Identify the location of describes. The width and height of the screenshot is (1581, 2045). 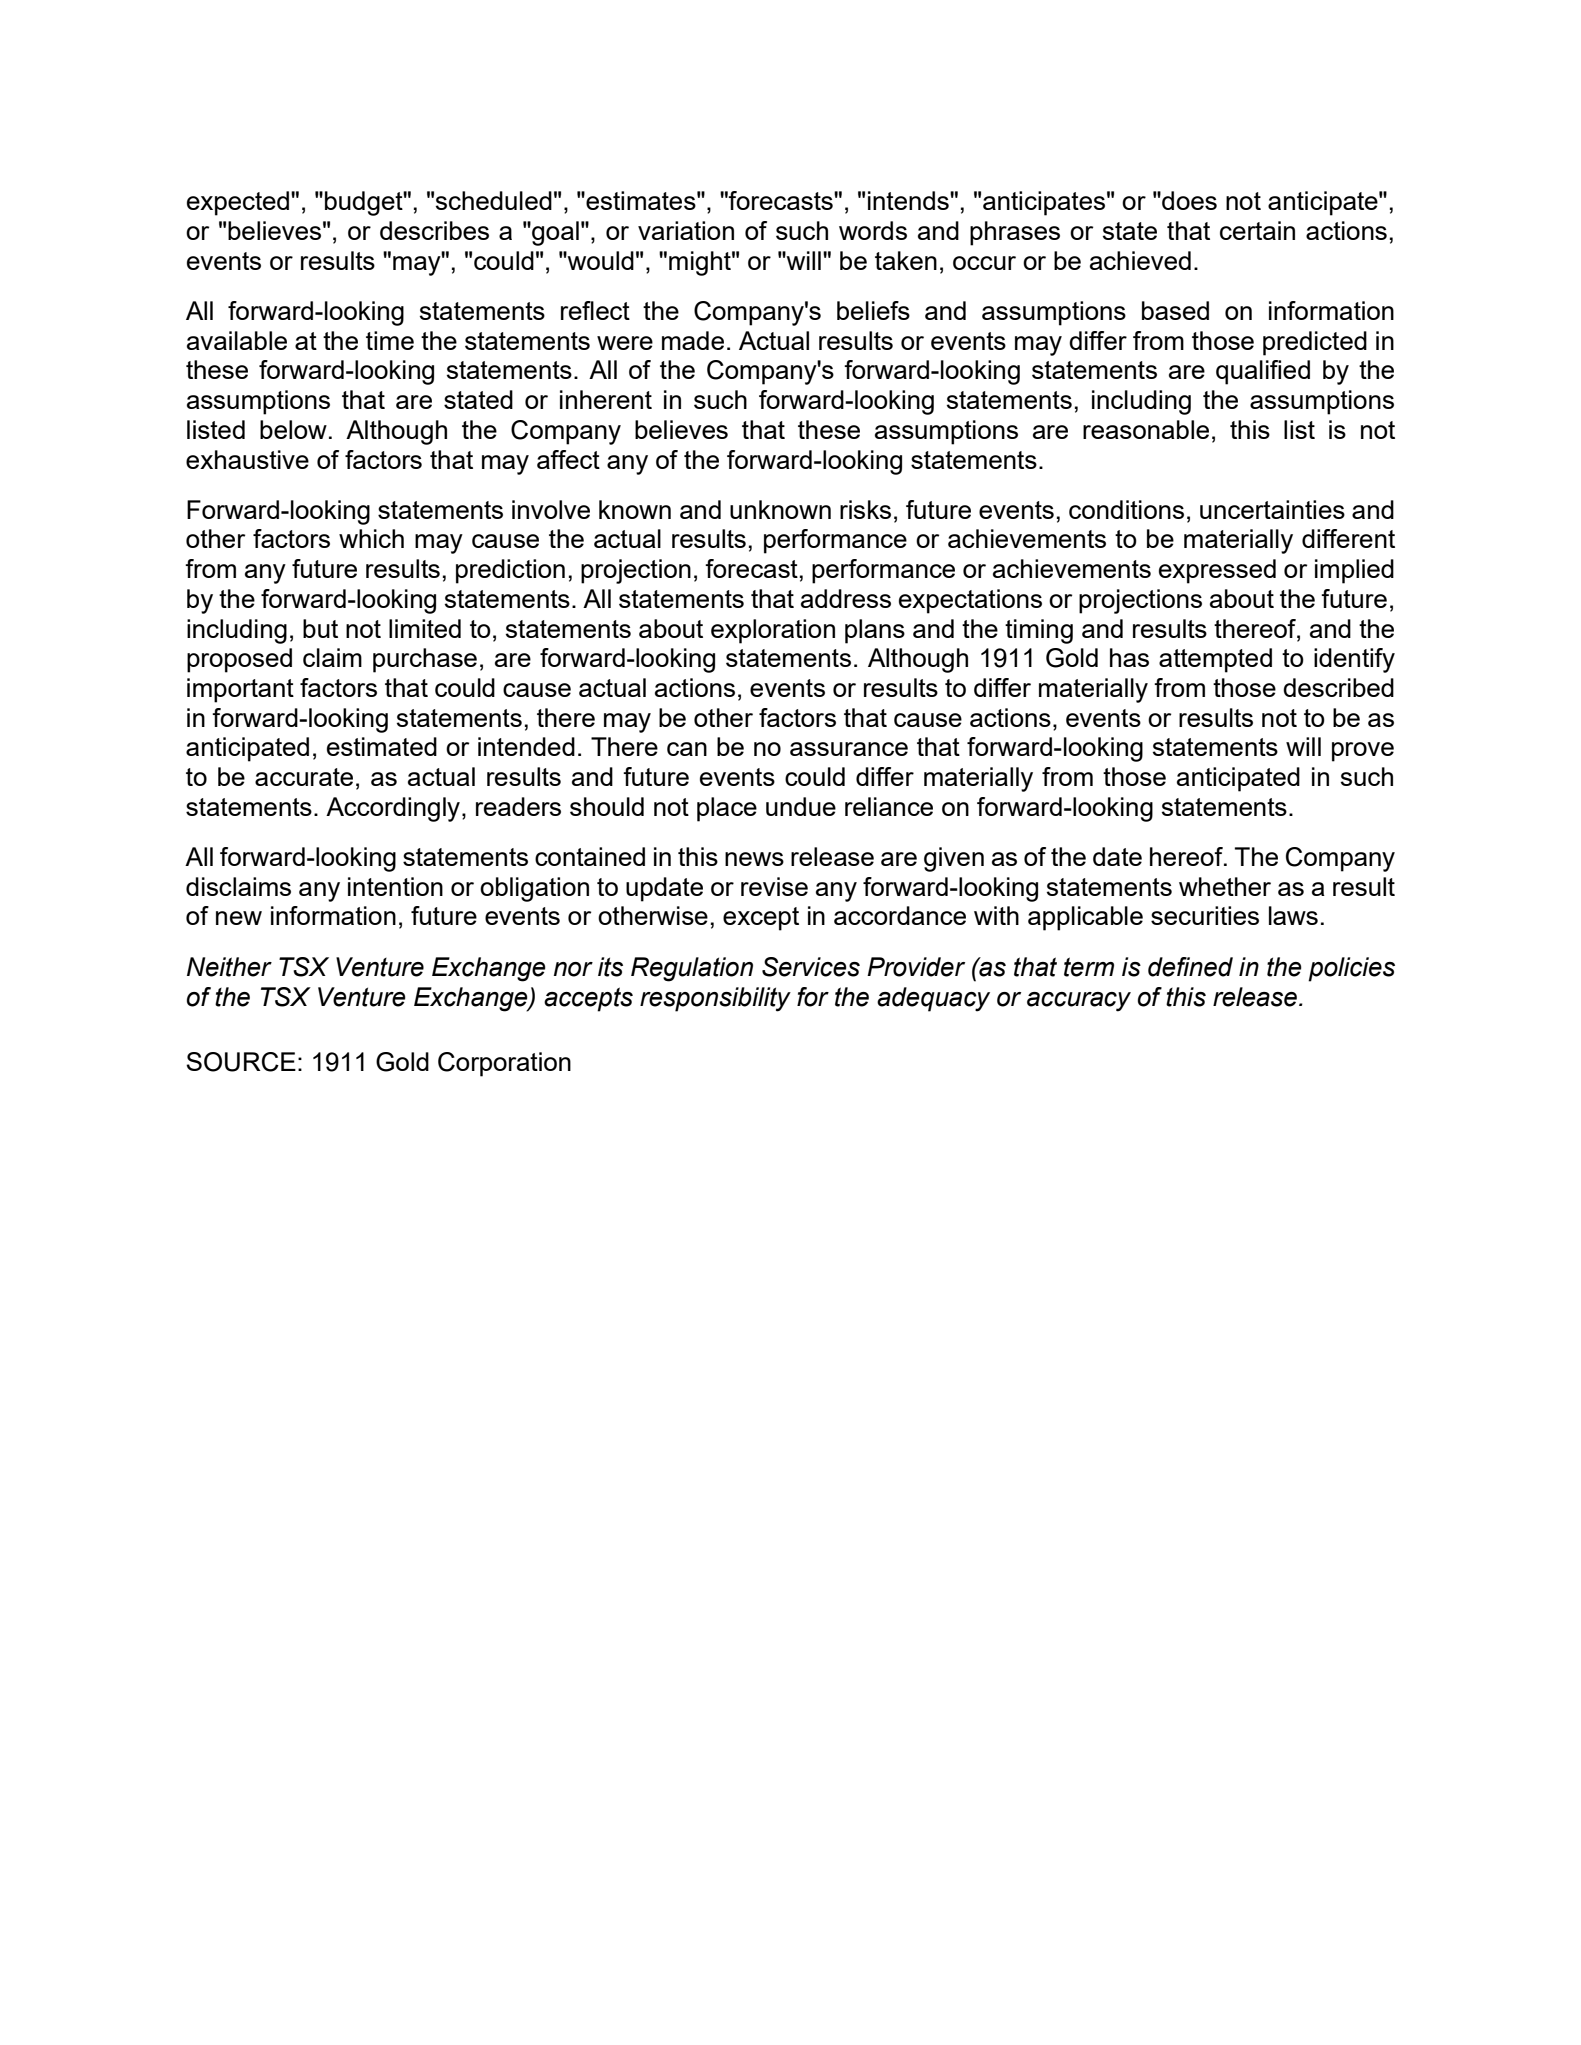
(434, 230).
